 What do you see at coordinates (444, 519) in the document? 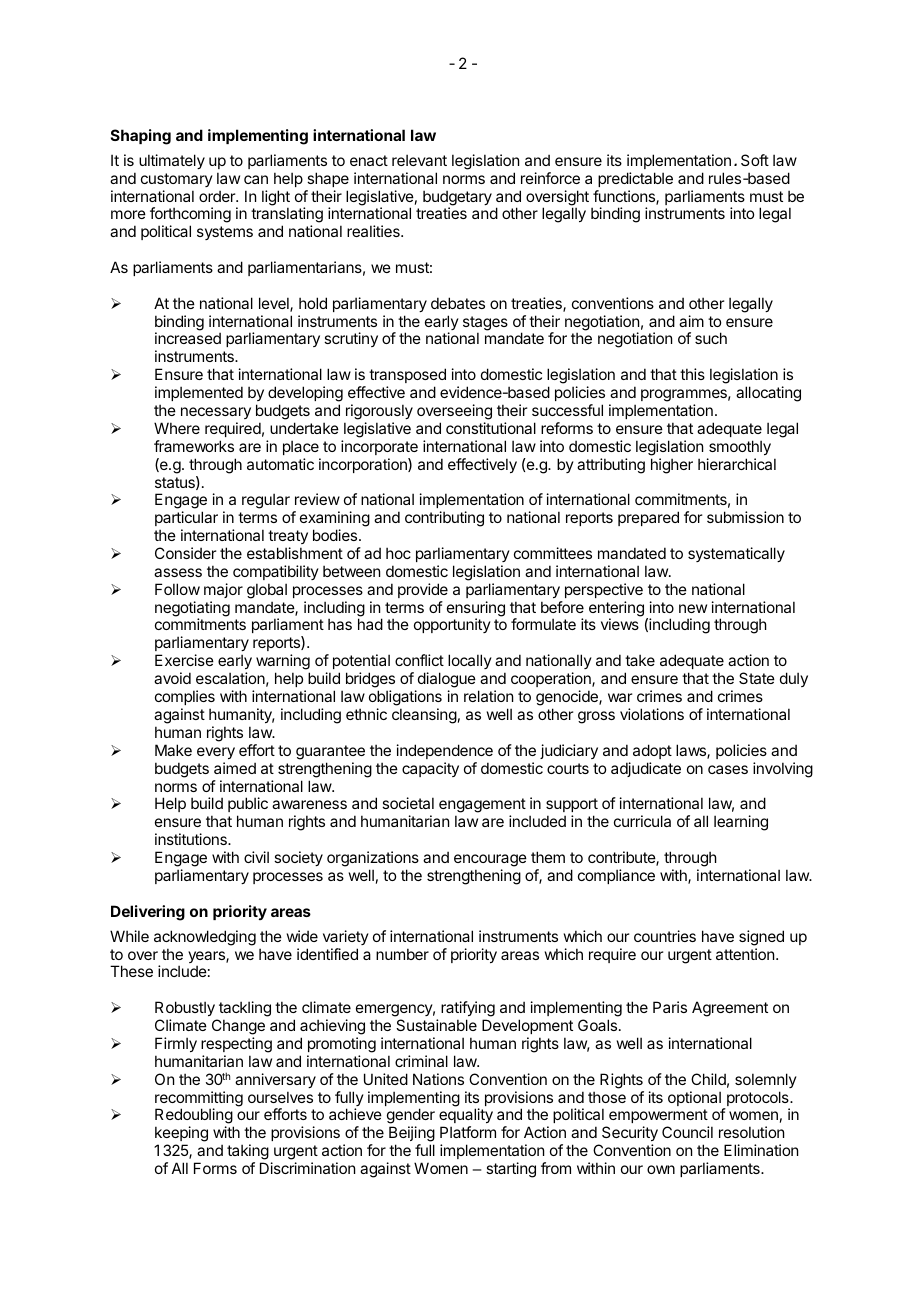
I see `contributing` at bounding box center [444, 519].
